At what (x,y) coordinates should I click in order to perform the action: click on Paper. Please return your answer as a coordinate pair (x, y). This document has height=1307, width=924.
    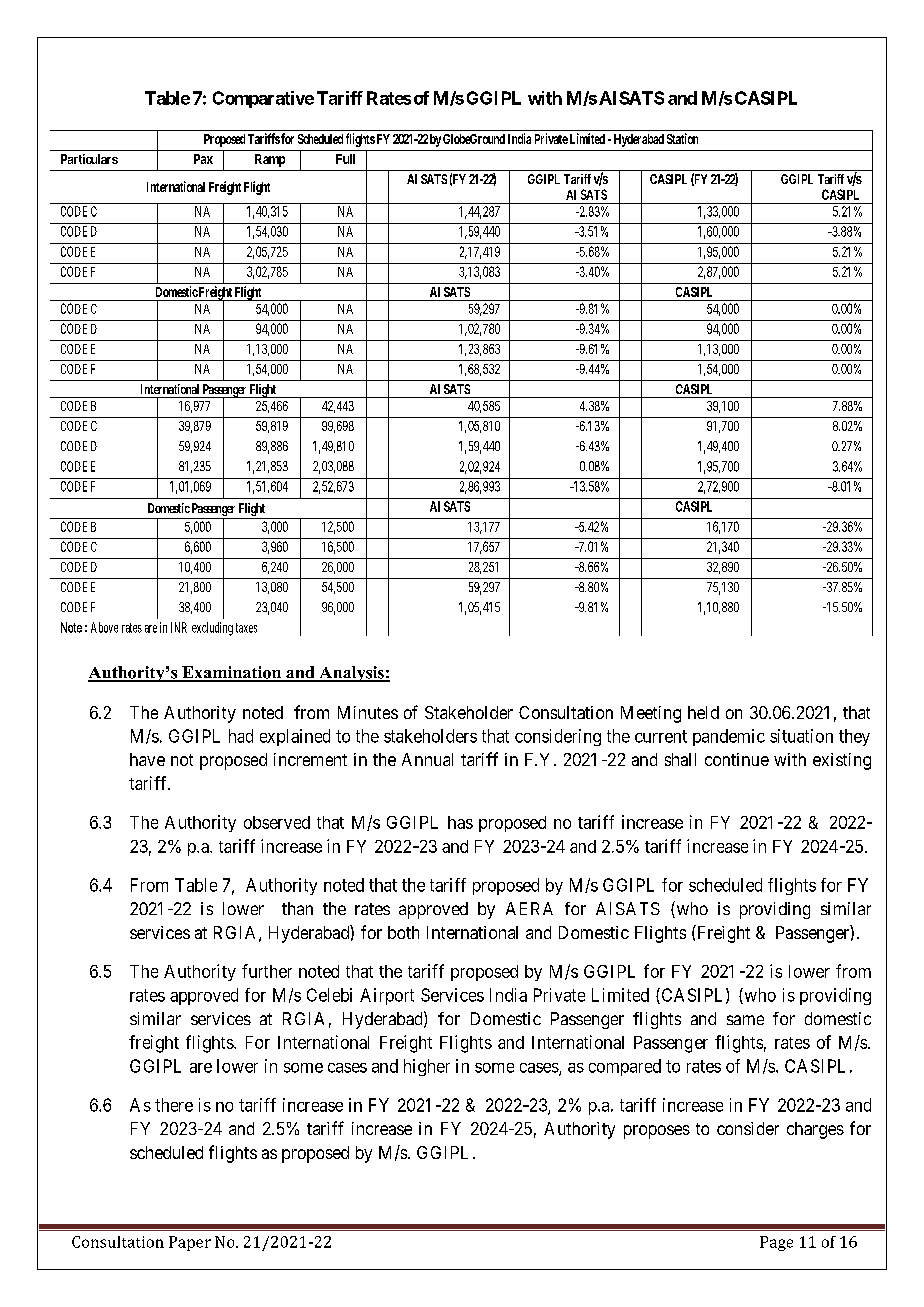
    Looking at the image, I should click on (190, 1243).
